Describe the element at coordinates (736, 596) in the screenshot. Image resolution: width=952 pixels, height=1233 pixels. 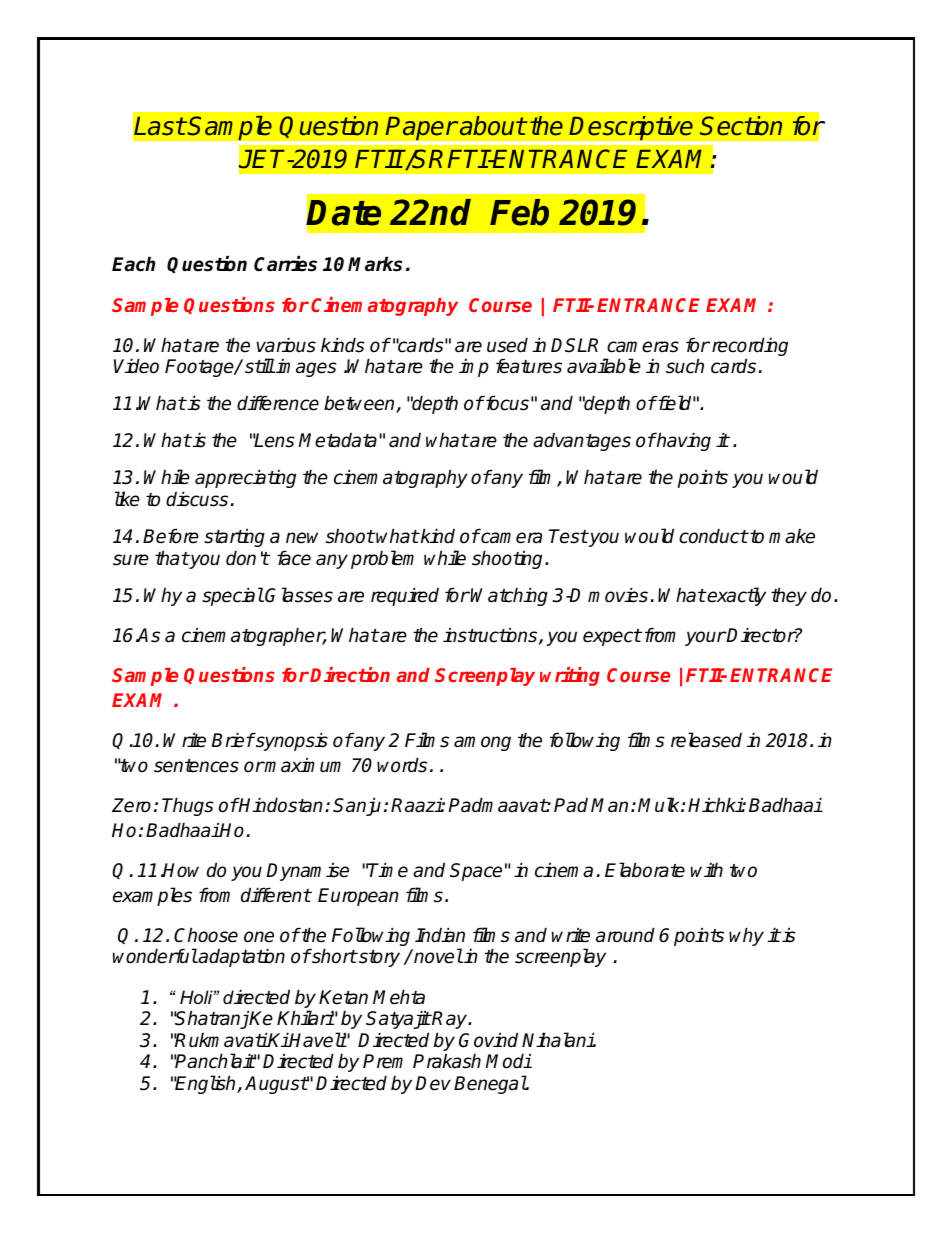
I see `exactly` at that location.
